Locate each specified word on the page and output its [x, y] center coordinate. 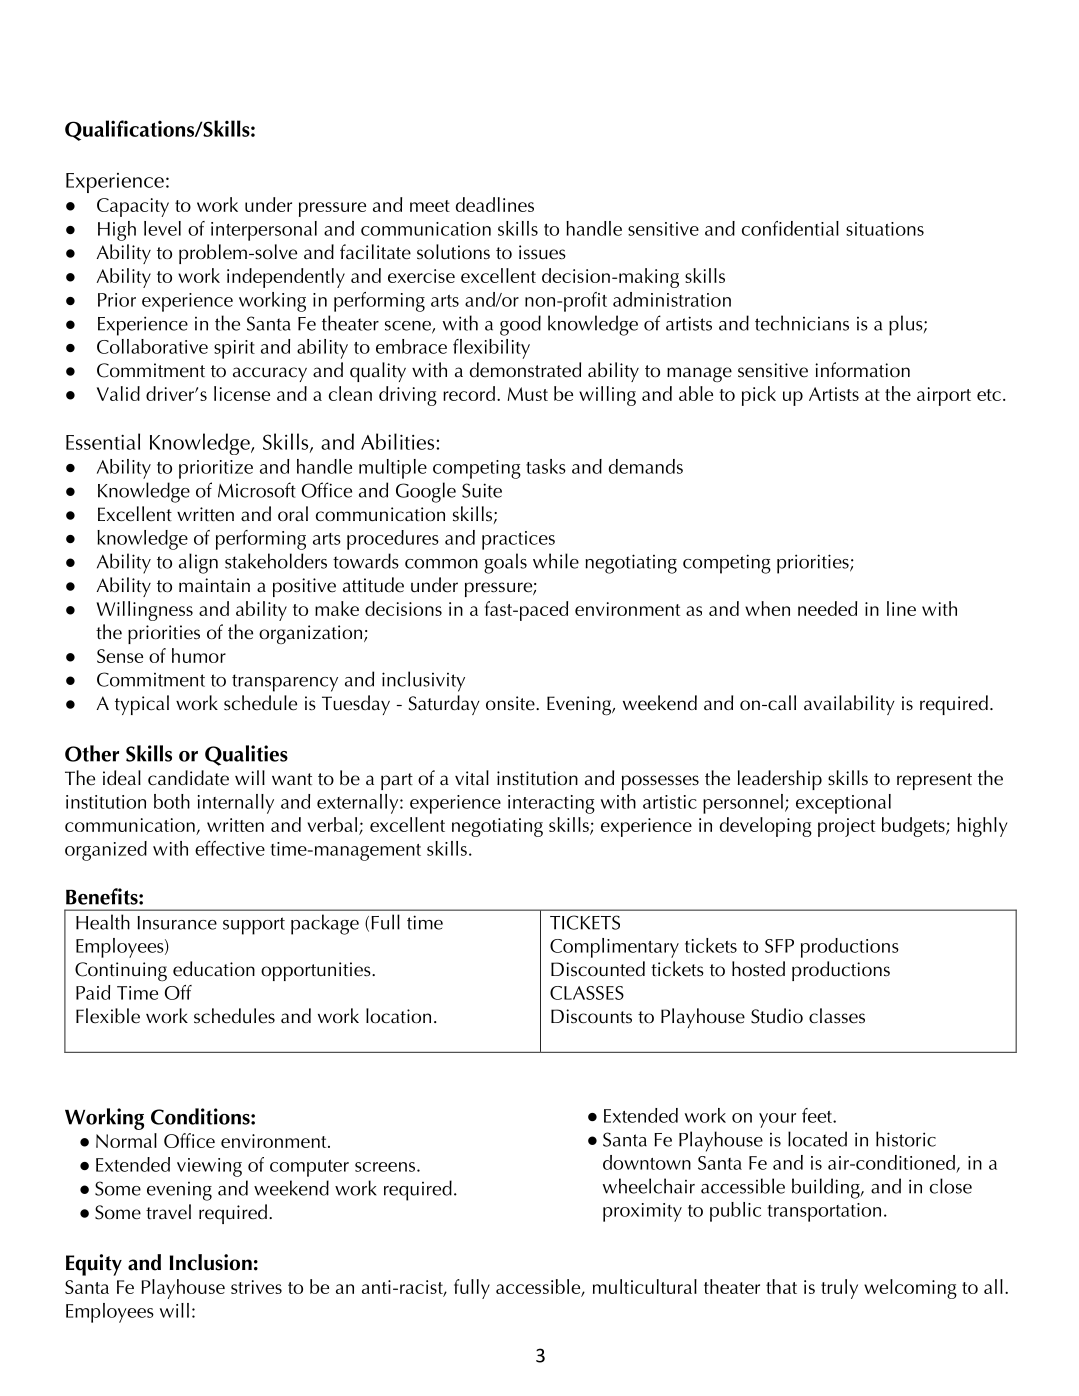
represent [934, 781]
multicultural [645, 1286]
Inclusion [211, 1262]
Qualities [246, 755]
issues [542, 252]
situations [885, 229]
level [162, 228]
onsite [511, 703]
